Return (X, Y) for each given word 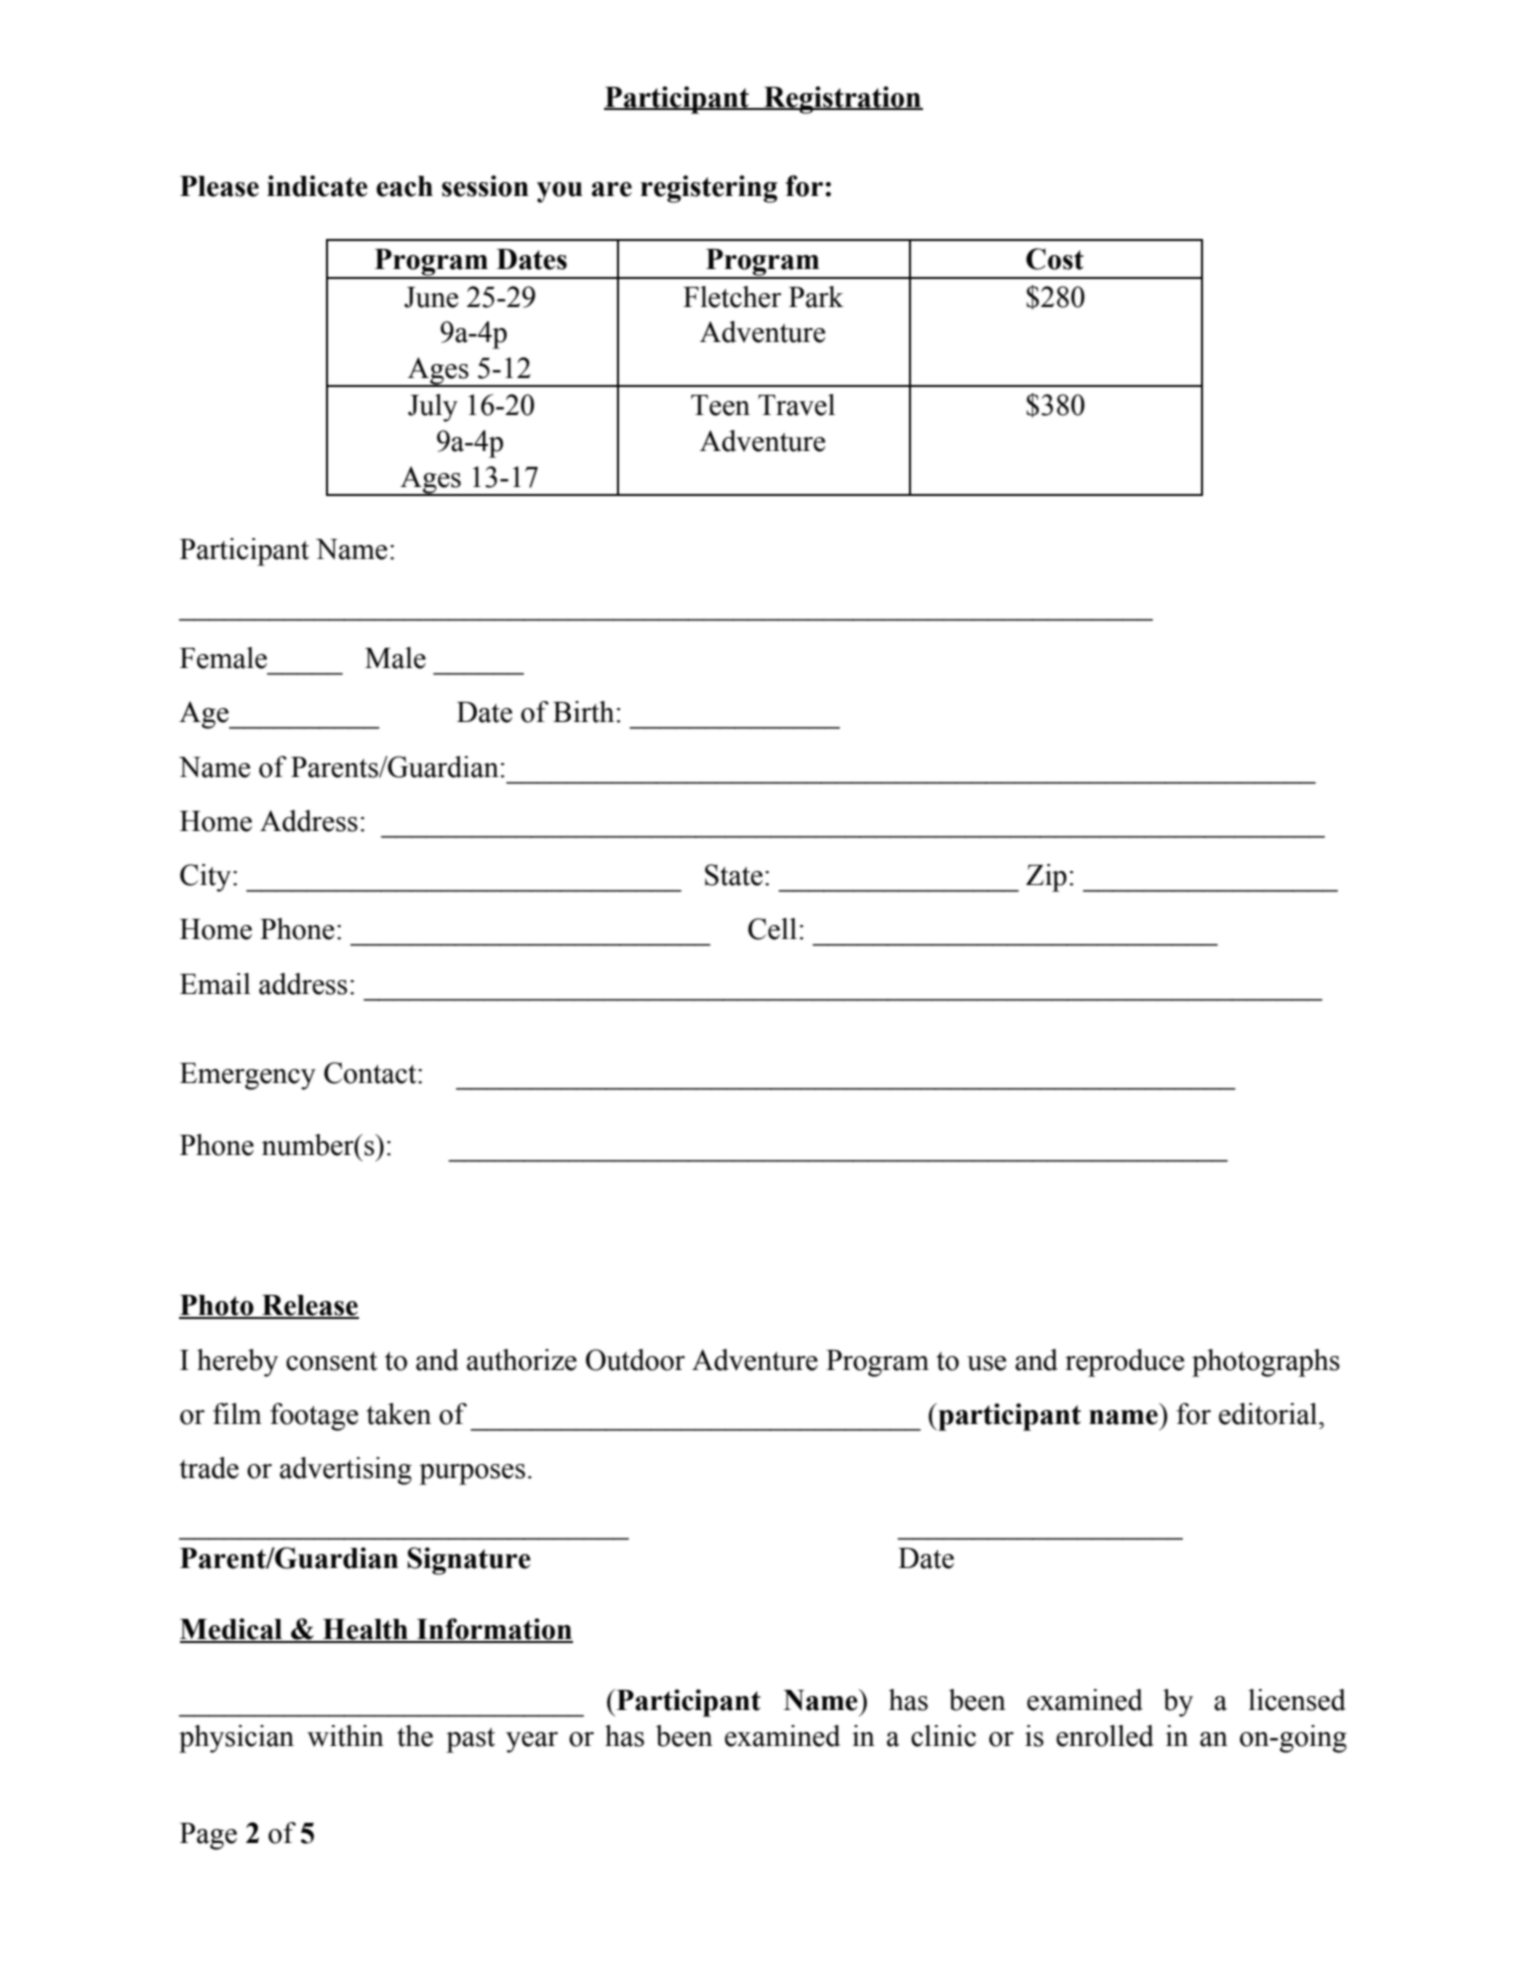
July (433, 408)
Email (215, 984)
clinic (943, 1736)
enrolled (1105, 1736)
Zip (1046, 878)
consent (331, 1361)
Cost (1055, 259)
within (345, 1736)
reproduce (1124, 1363)
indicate (317, 186)
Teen (720, 405)
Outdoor (635, 1360)
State (734, 875)
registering (709, 189)
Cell (772, 929)
